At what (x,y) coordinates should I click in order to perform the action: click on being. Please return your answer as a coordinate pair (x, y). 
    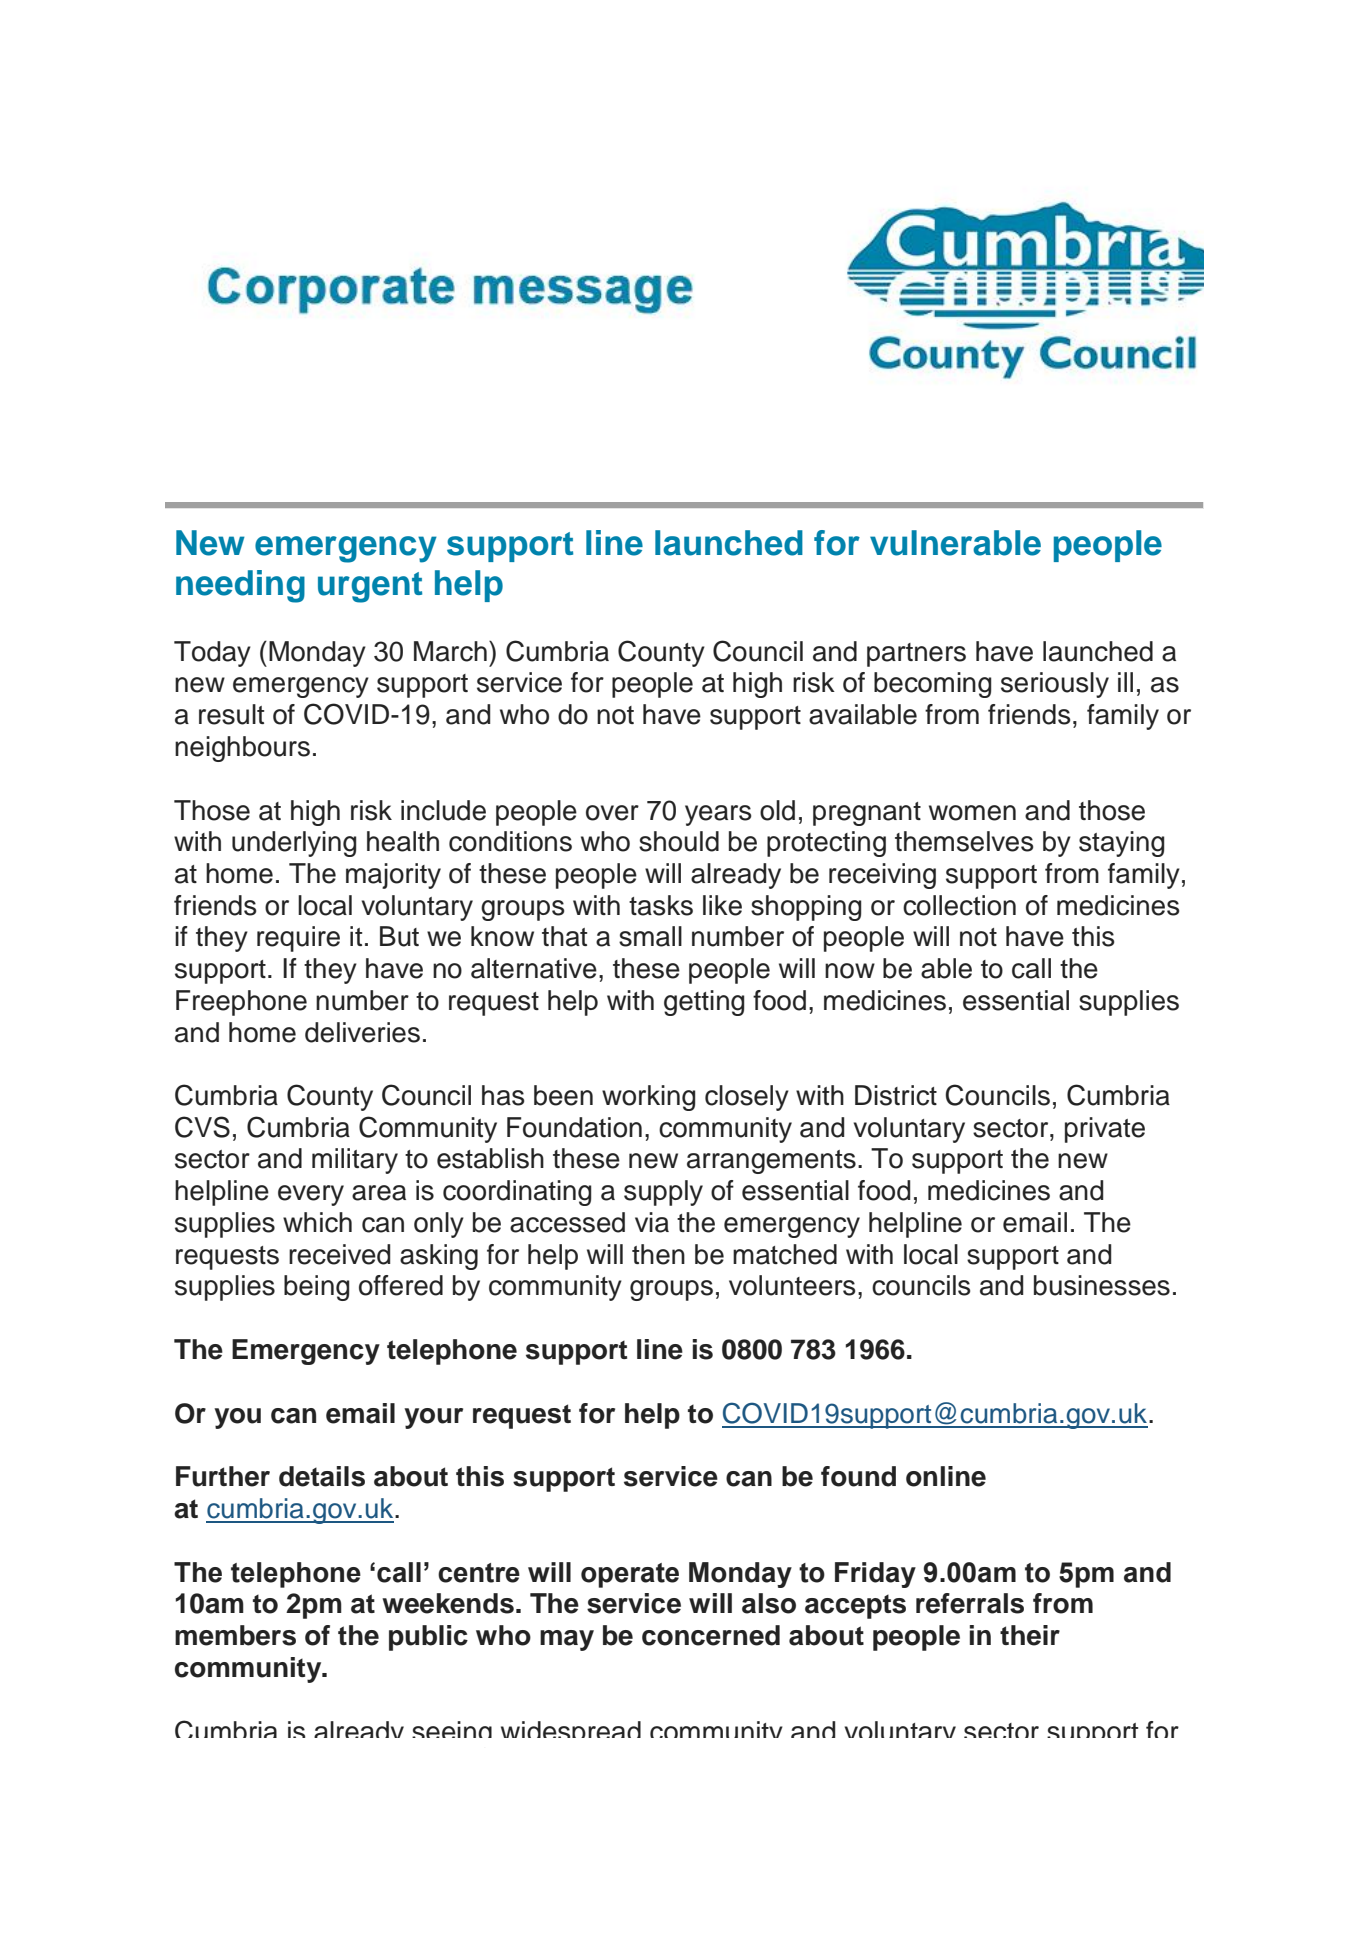
    Looking at the image, I should click on (316, 1288).
